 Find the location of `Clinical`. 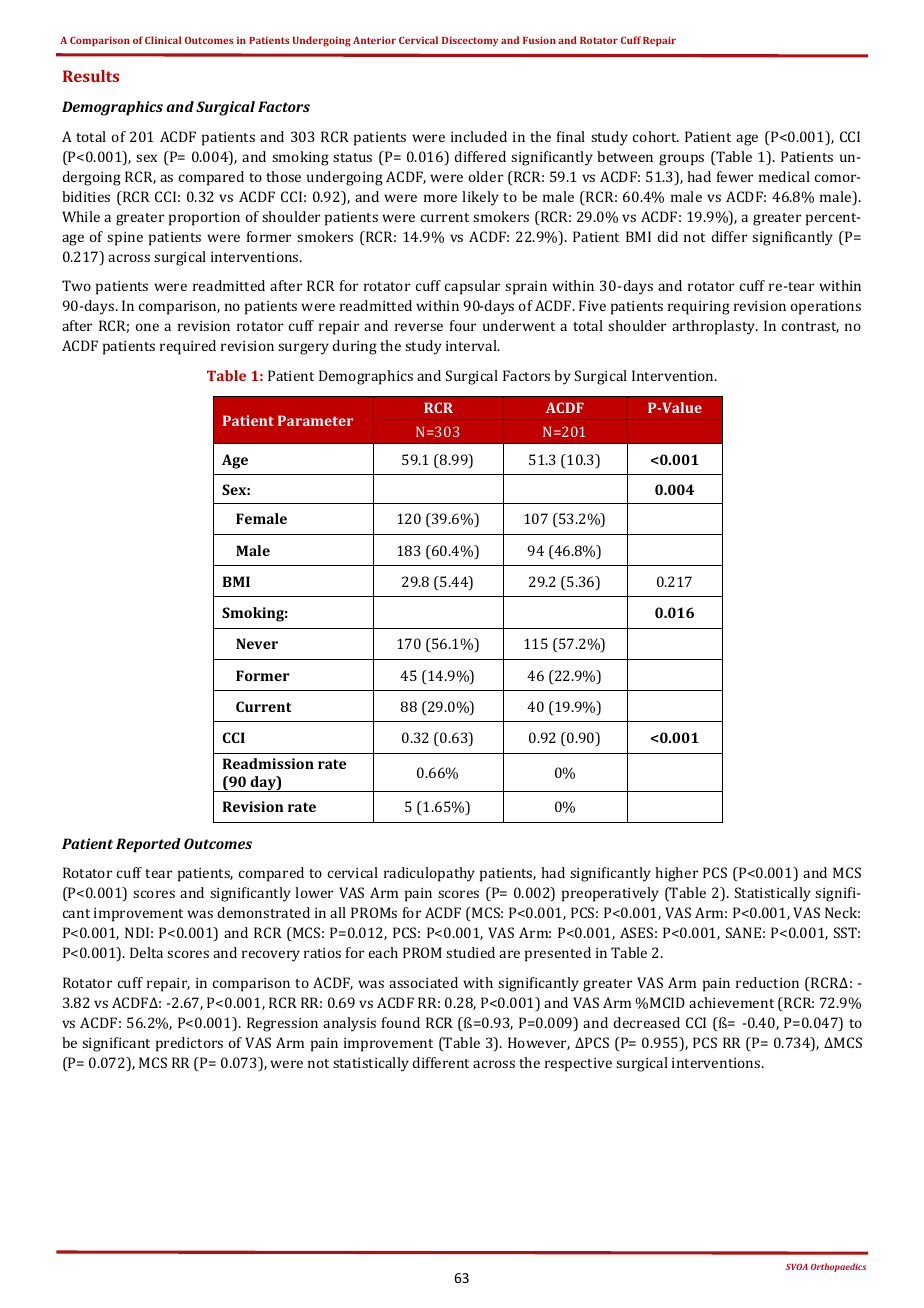

Clinical is located at coordinates (163, 40).
